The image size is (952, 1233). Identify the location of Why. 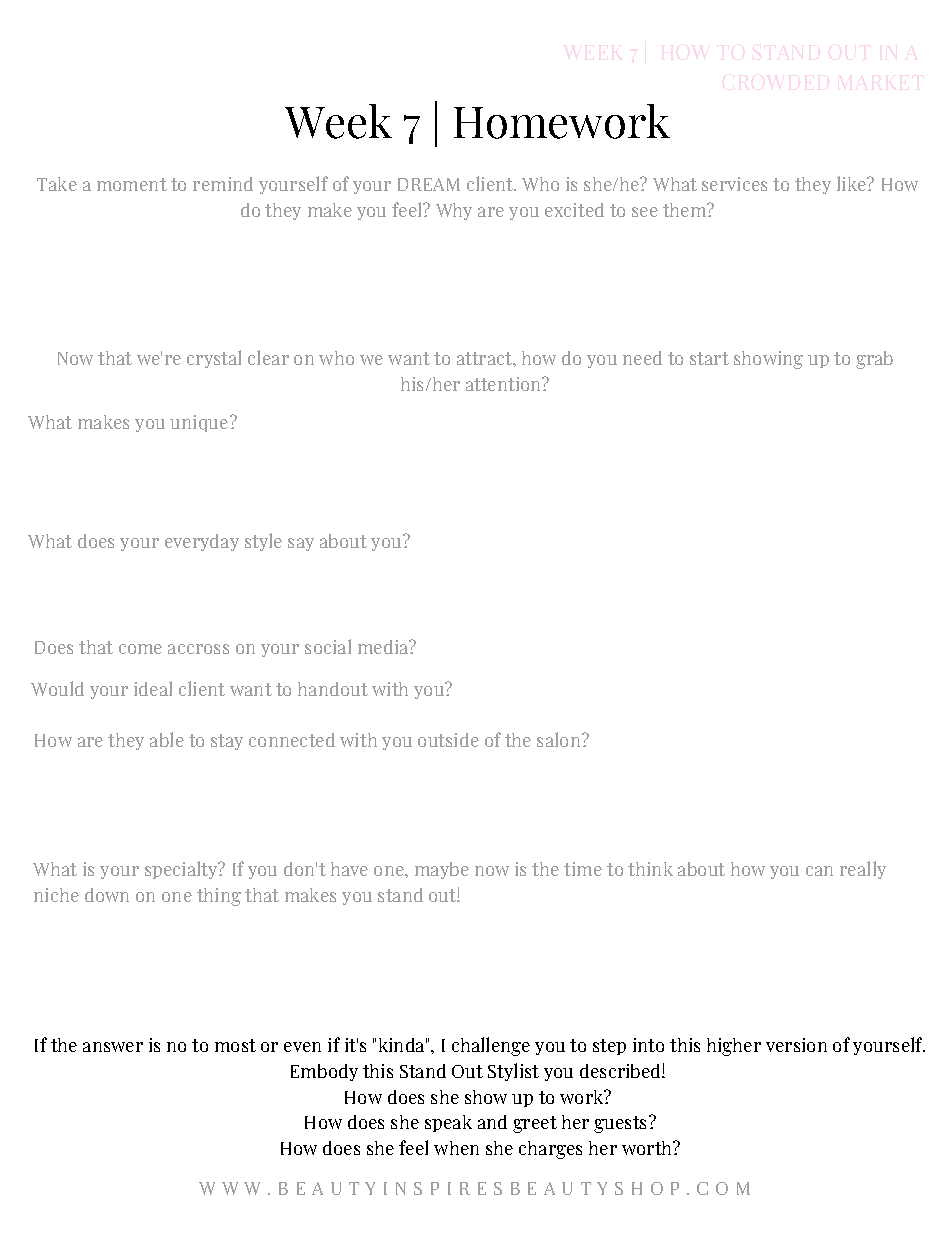
(454, 211).
